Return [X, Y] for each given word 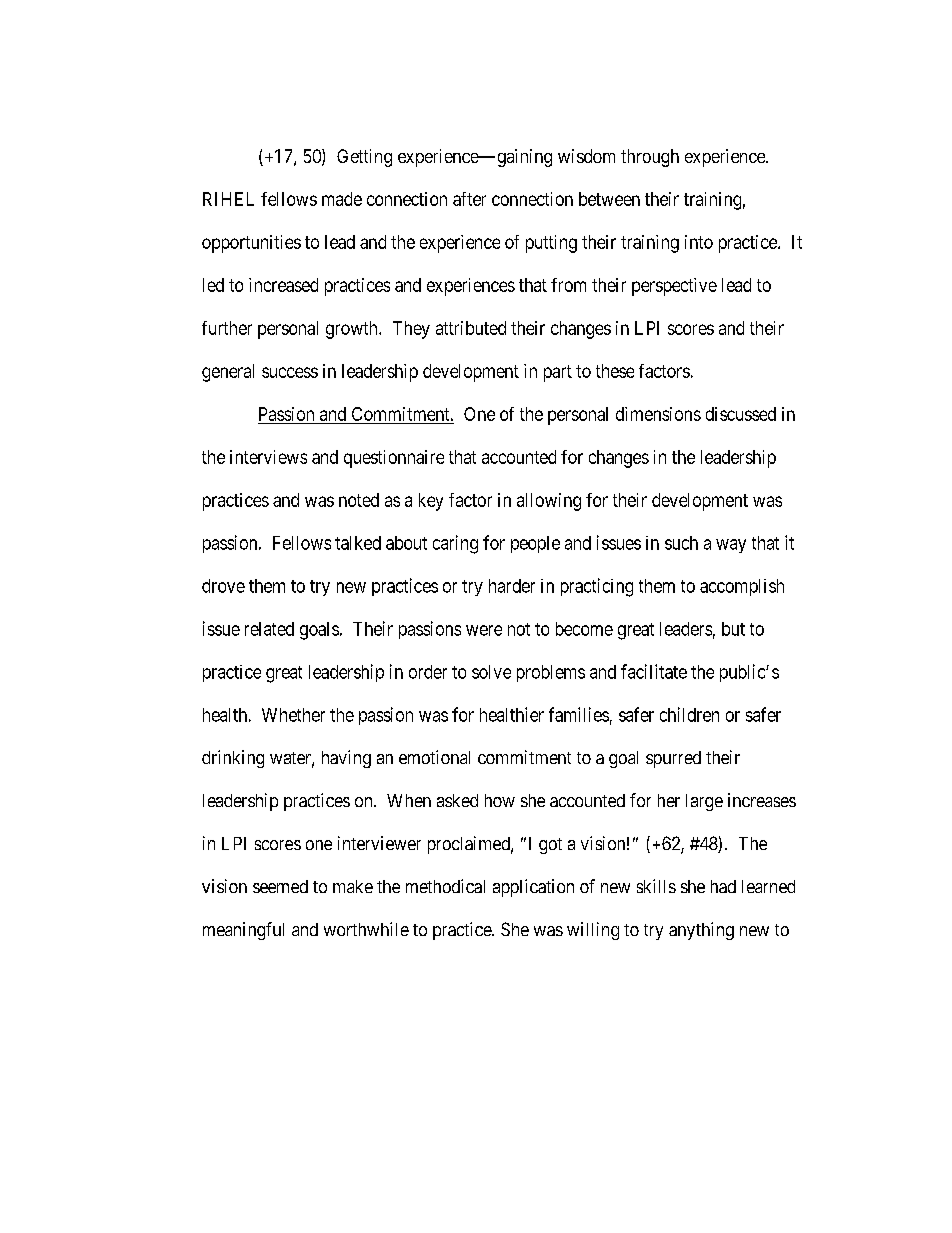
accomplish [742, 587]
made [342, 199]
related [269, 629]
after [469, 199]
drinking [233, 759]
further [227, 328]
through [650, 158]
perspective [674, 287]
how [500, 800]
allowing [549, 502]
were [484, 630]
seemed [280, 886]
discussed [741, 414]
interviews [268, 457]
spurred [673, 759]
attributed [471, 328]
